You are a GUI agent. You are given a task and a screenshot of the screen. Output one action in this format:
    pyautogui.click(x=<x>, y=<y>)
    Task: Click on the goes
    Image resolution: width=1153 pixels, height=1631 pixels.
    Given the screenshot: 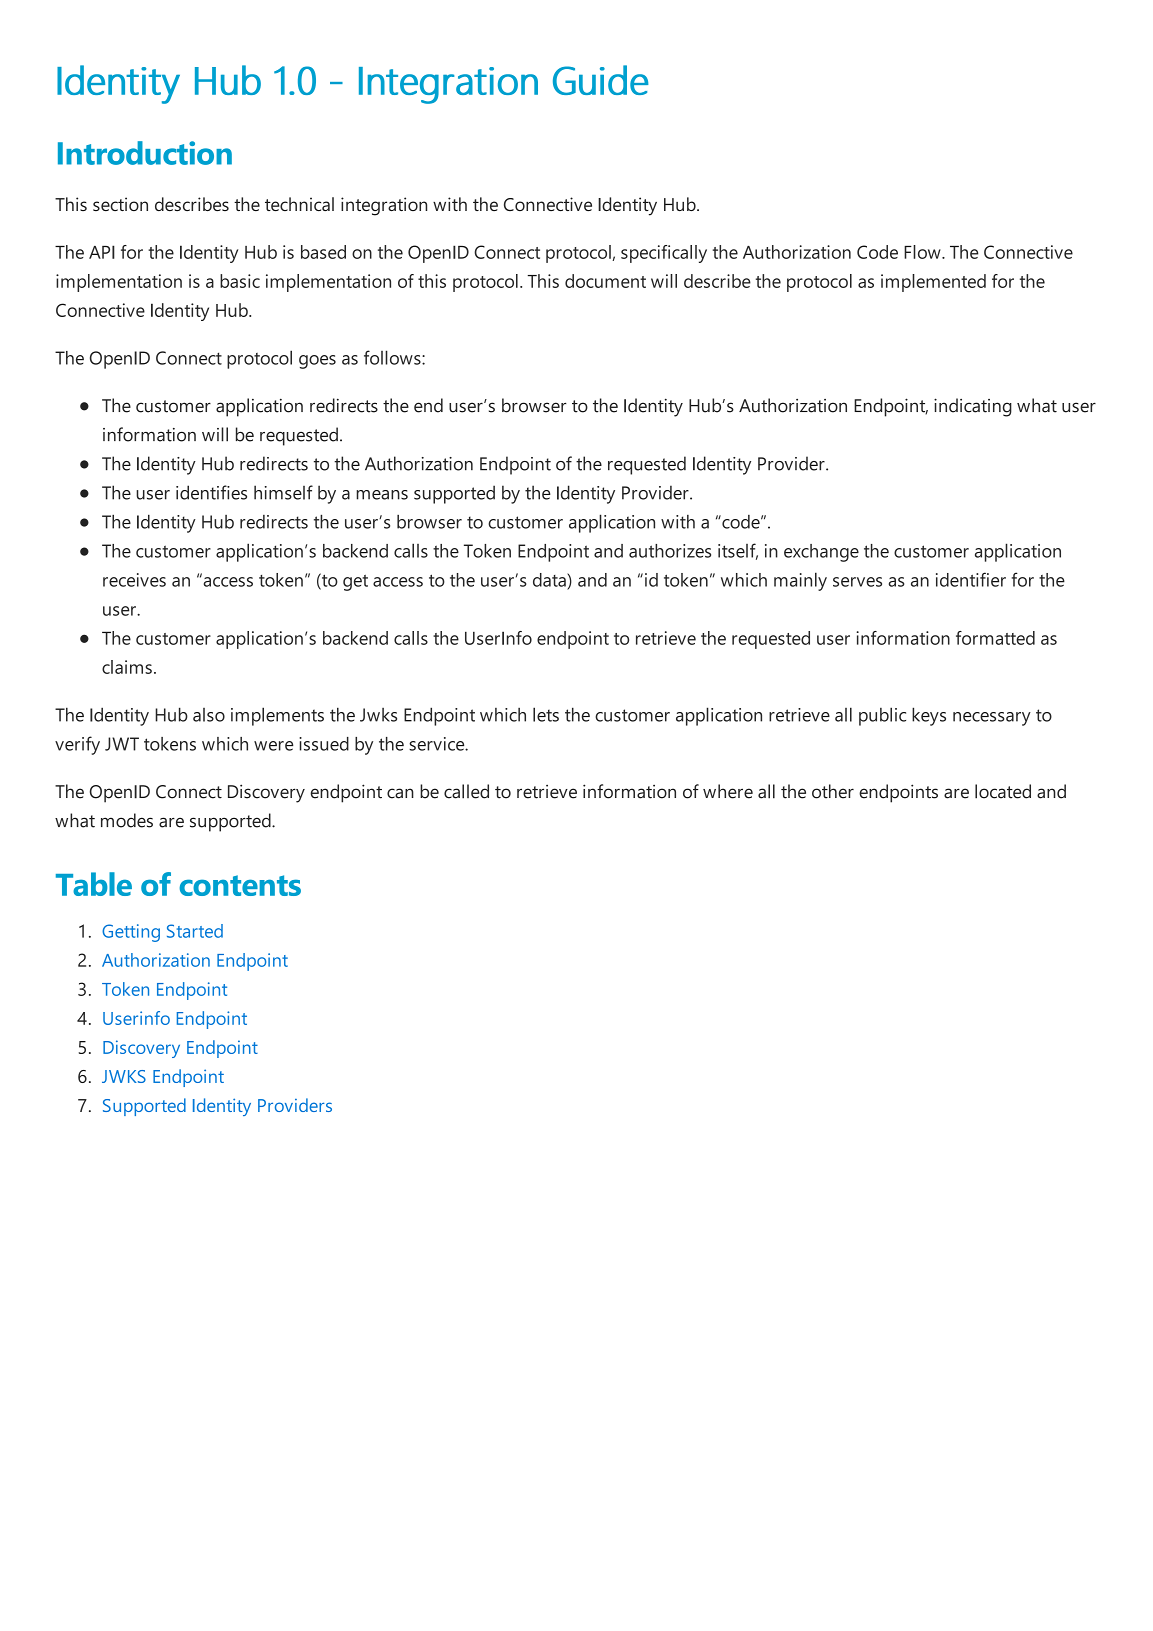 What is the action you would take?
    pyautogui.click(x=317, y=362)
